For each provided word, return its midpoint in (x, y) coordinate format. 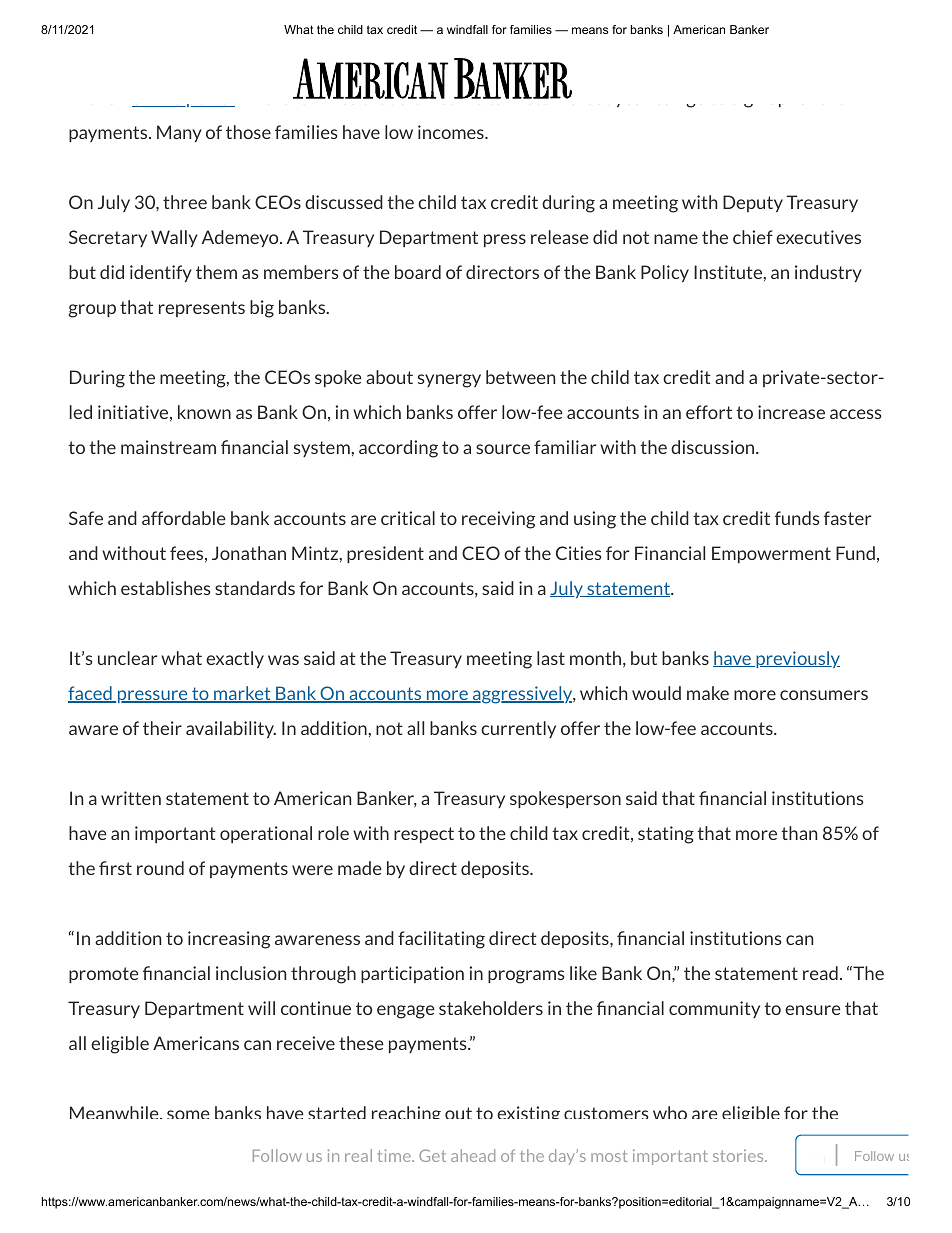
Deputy (753, 203)
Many (179, 133)
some (188, 1114)
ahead (473, 1155)
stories (739, 1155)
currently (518, 729)
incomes (452, 132)
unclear (127, 658)
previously (797, 659)
